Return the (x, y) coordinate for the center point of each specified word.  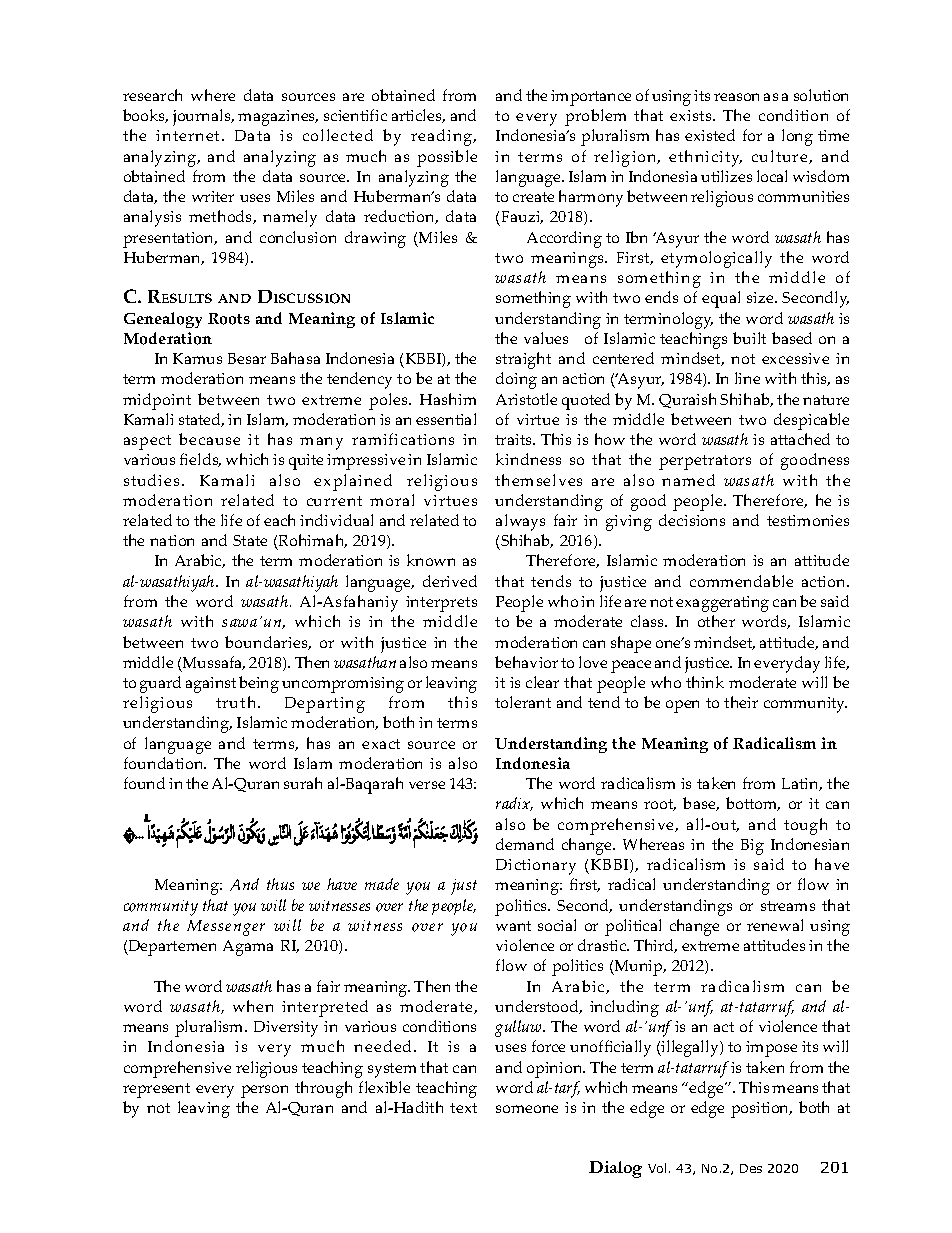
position (761, 1110)
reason (736, 97)
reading (443, 137)
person (264, 1091)
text (463, 1108)
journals (203, 117)
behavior (526, 662)
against (211, 685)
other (716, 621)
